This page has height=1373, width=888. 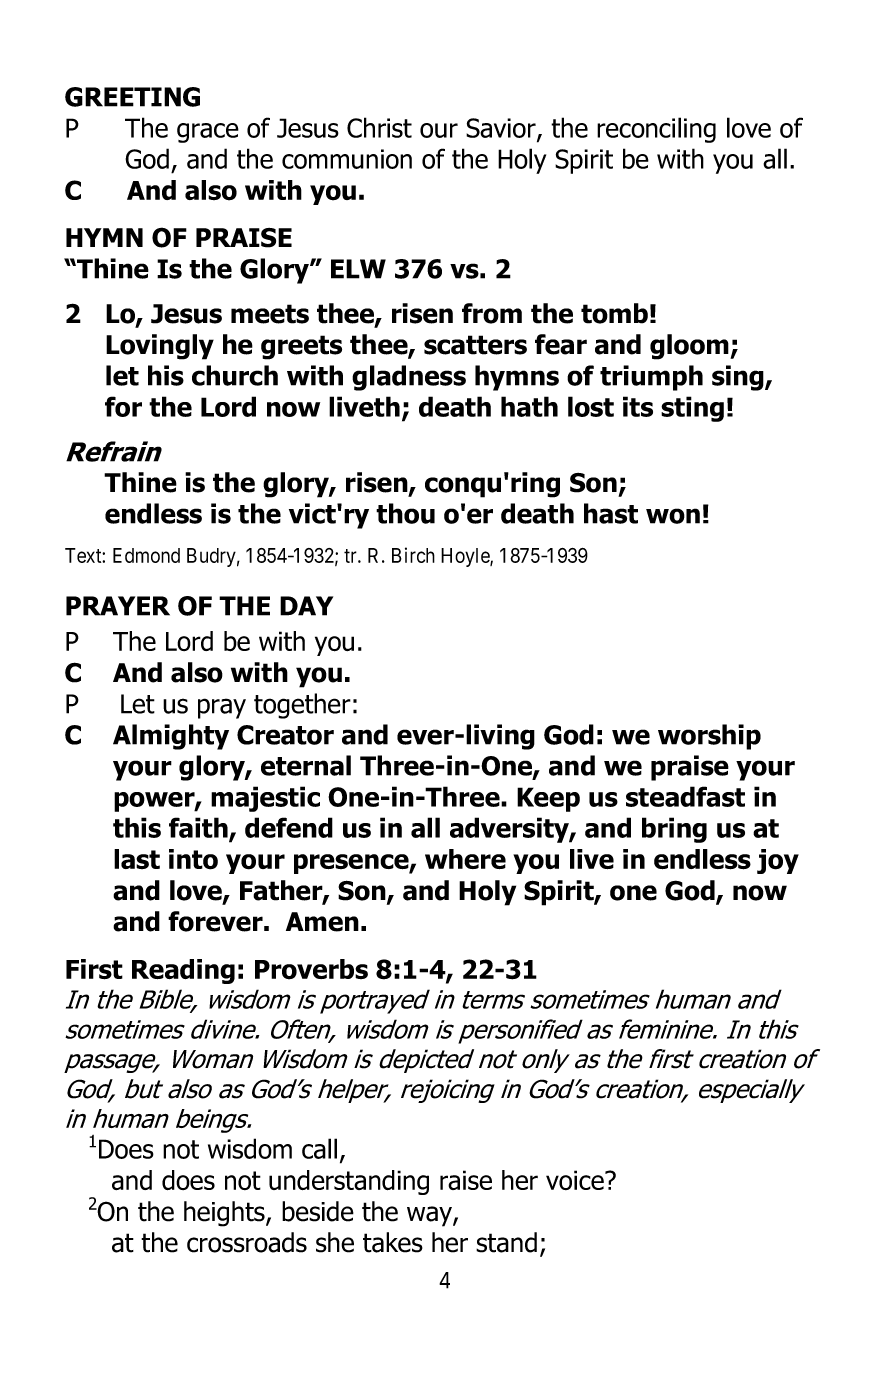 I want to click on heights, so click(x=225, y=1214).
